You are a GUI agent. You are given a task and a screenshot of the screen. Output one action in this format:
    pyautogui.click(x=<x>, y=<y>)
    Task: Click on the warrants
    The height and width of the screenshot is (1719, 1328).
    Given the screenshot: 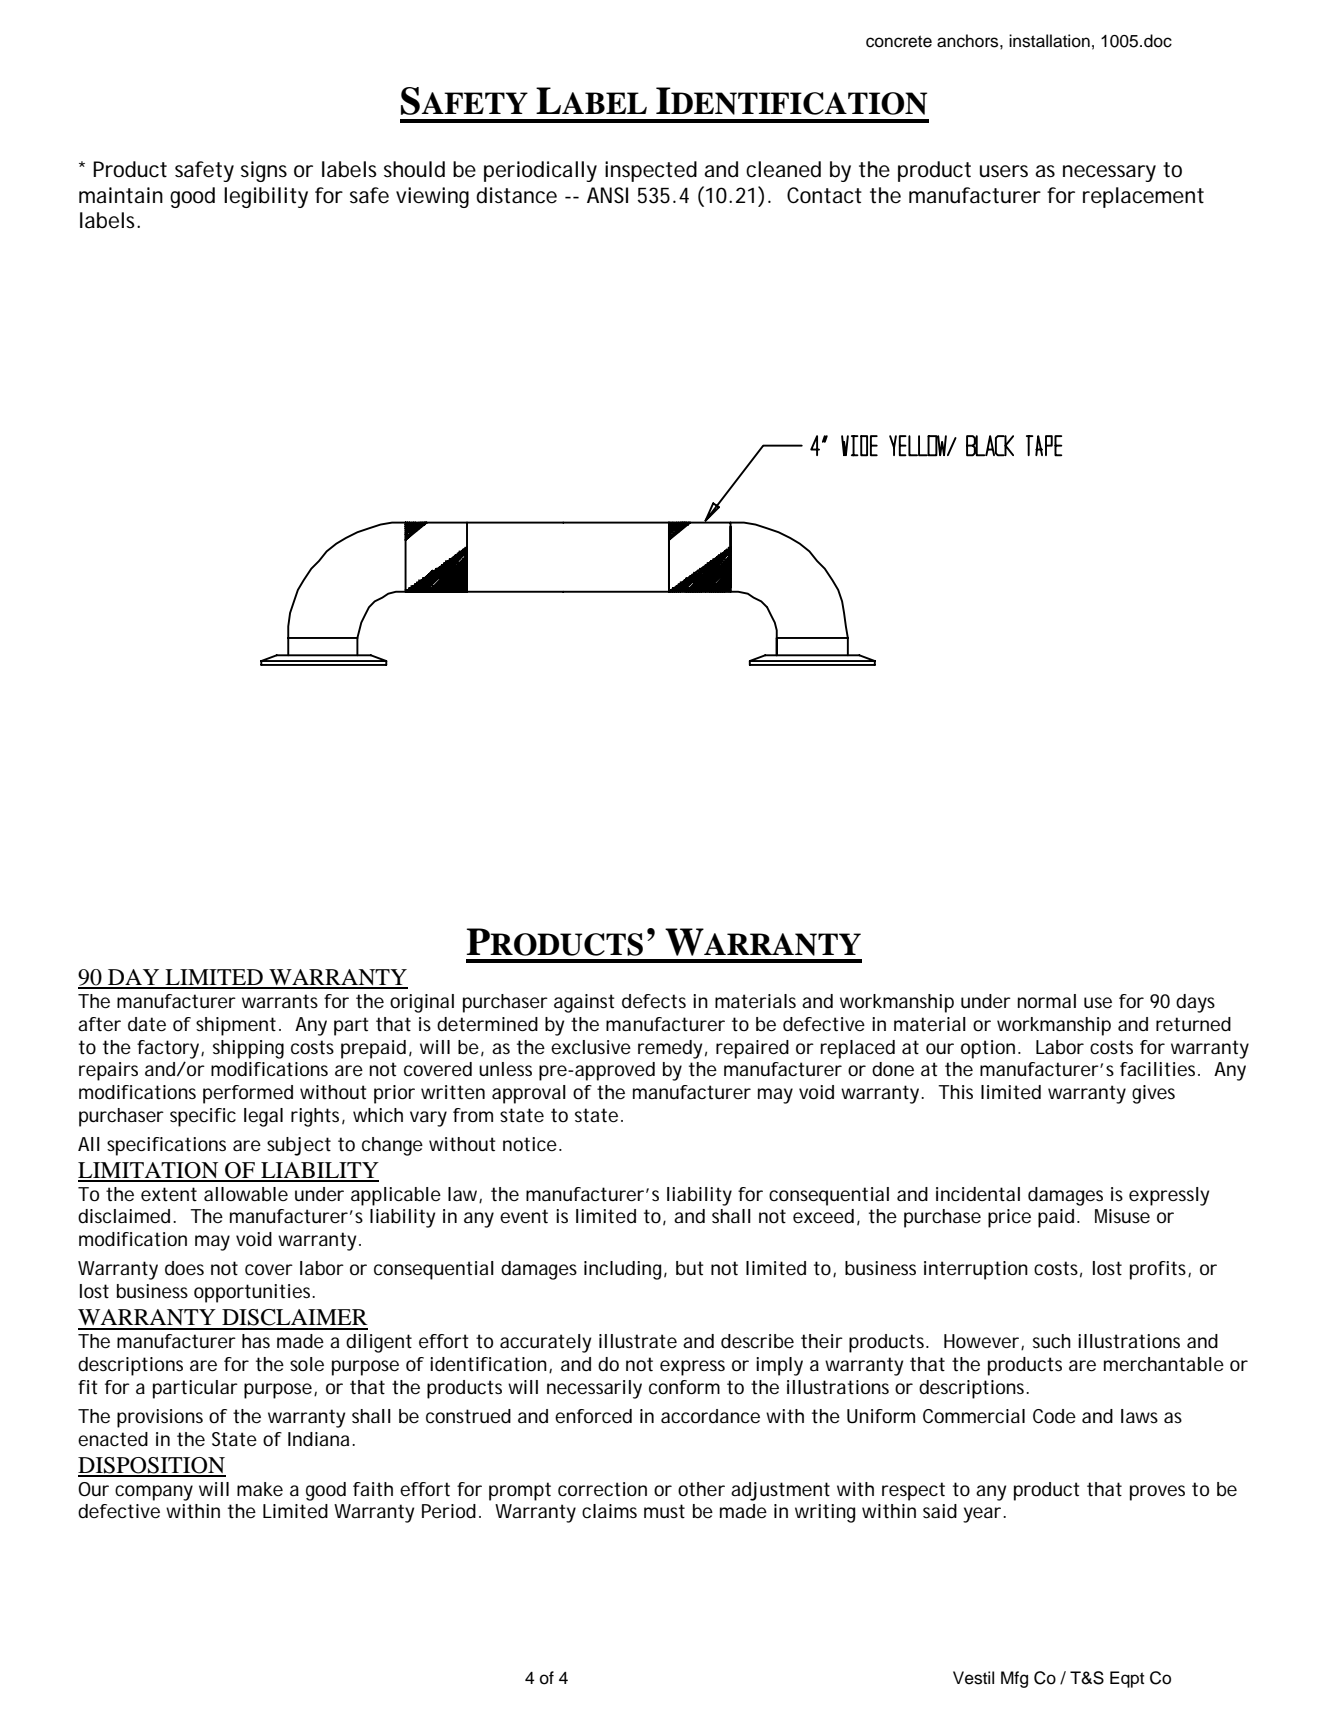 What is the action you would take?
    pyautogui.click(x=280, y=1001)
